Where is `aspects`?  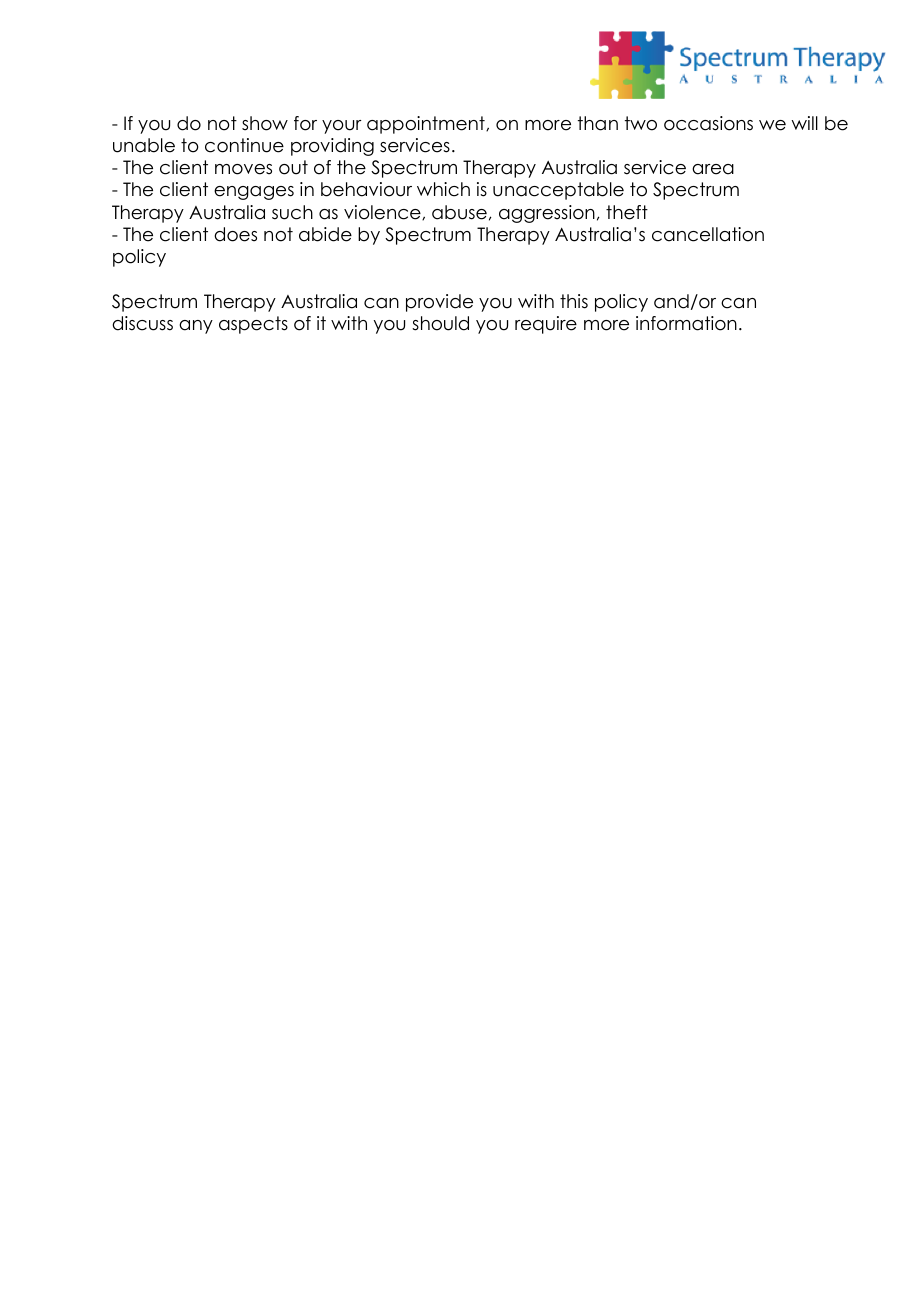
aspects is located at coordinates (253, 325).
